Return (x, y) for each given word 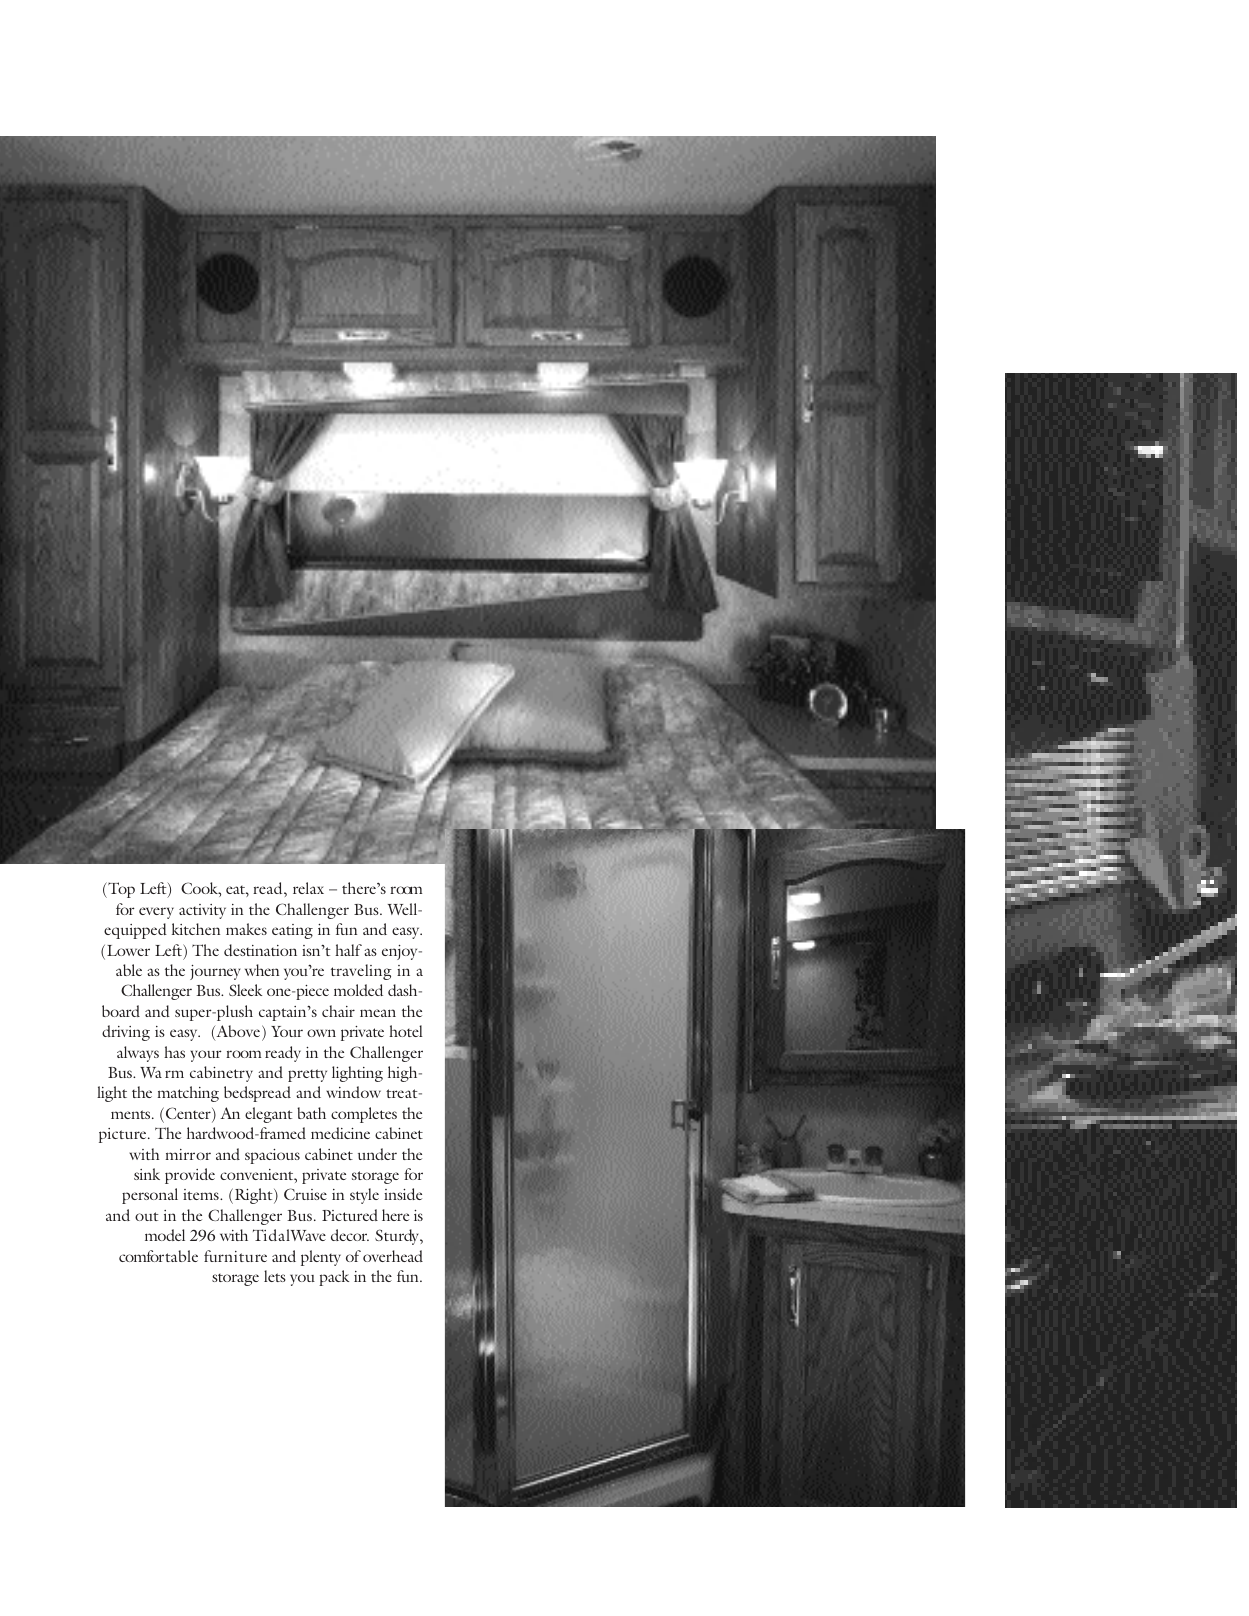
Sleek (245, 990)
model (165, 1235)
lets (275, 1276)
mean (378, 1013)
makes (246, 929)
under (377, 1154)
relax (308, 888)
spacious (272, 1156)
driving (126, 1033)
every (156, 913)
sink (147, 1174)
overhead (393, 1256)
